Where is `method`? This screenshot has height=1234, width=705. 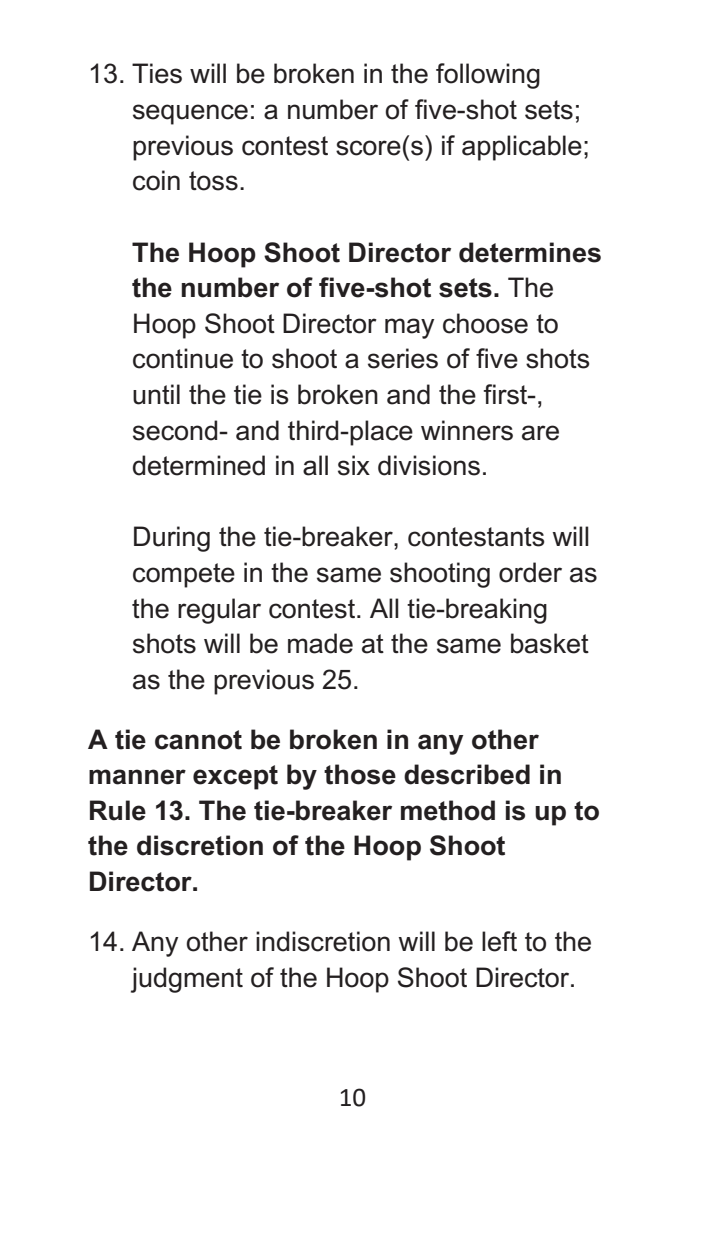 method is located at coordinates (448, 810).
